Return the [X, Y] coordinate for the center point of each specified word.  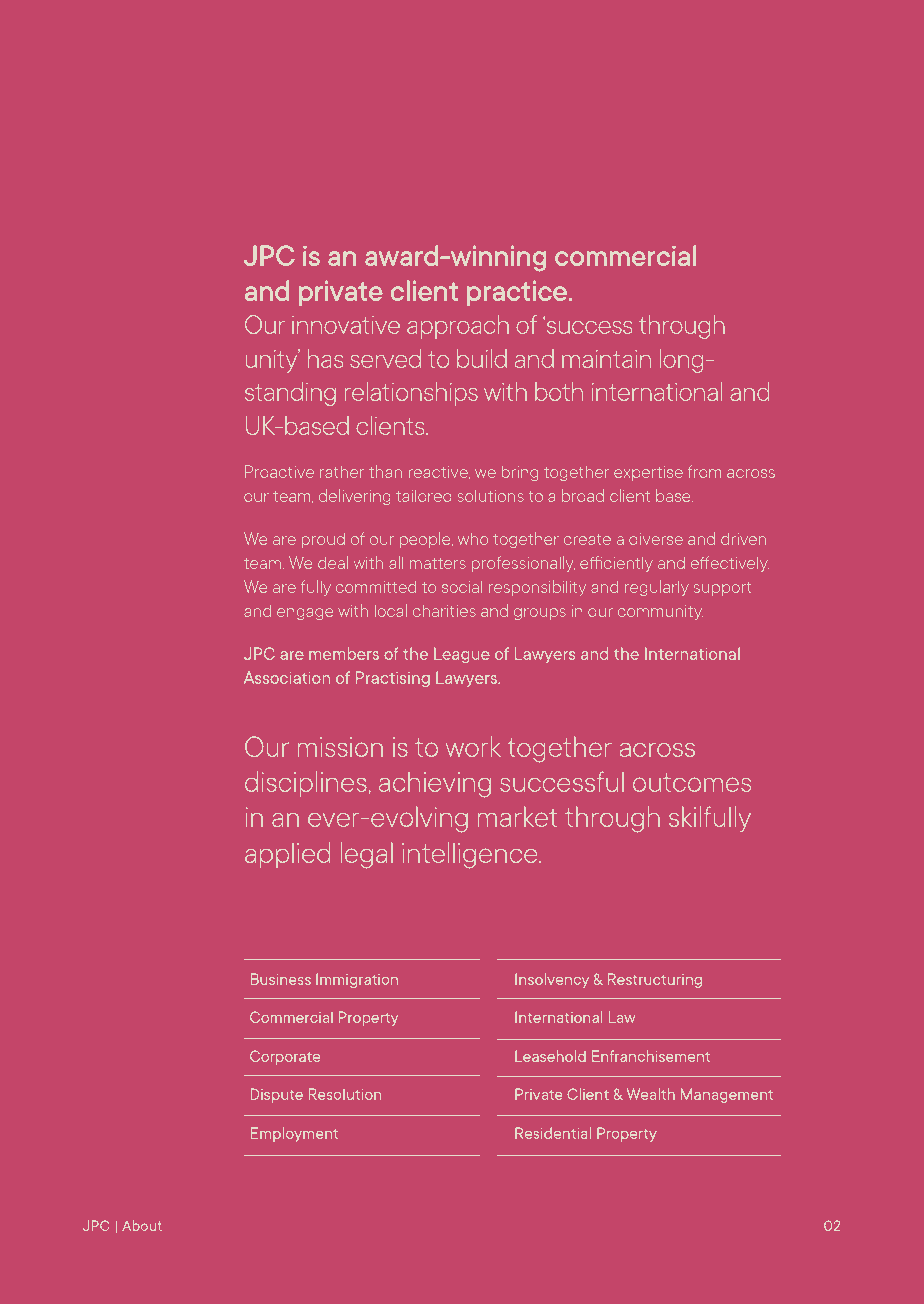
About [142, 1225]
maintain [606, 359]
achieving [435, 784]
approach [458, 327]
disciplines [305, 784]
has [325, 358]
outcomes [692, 782]
